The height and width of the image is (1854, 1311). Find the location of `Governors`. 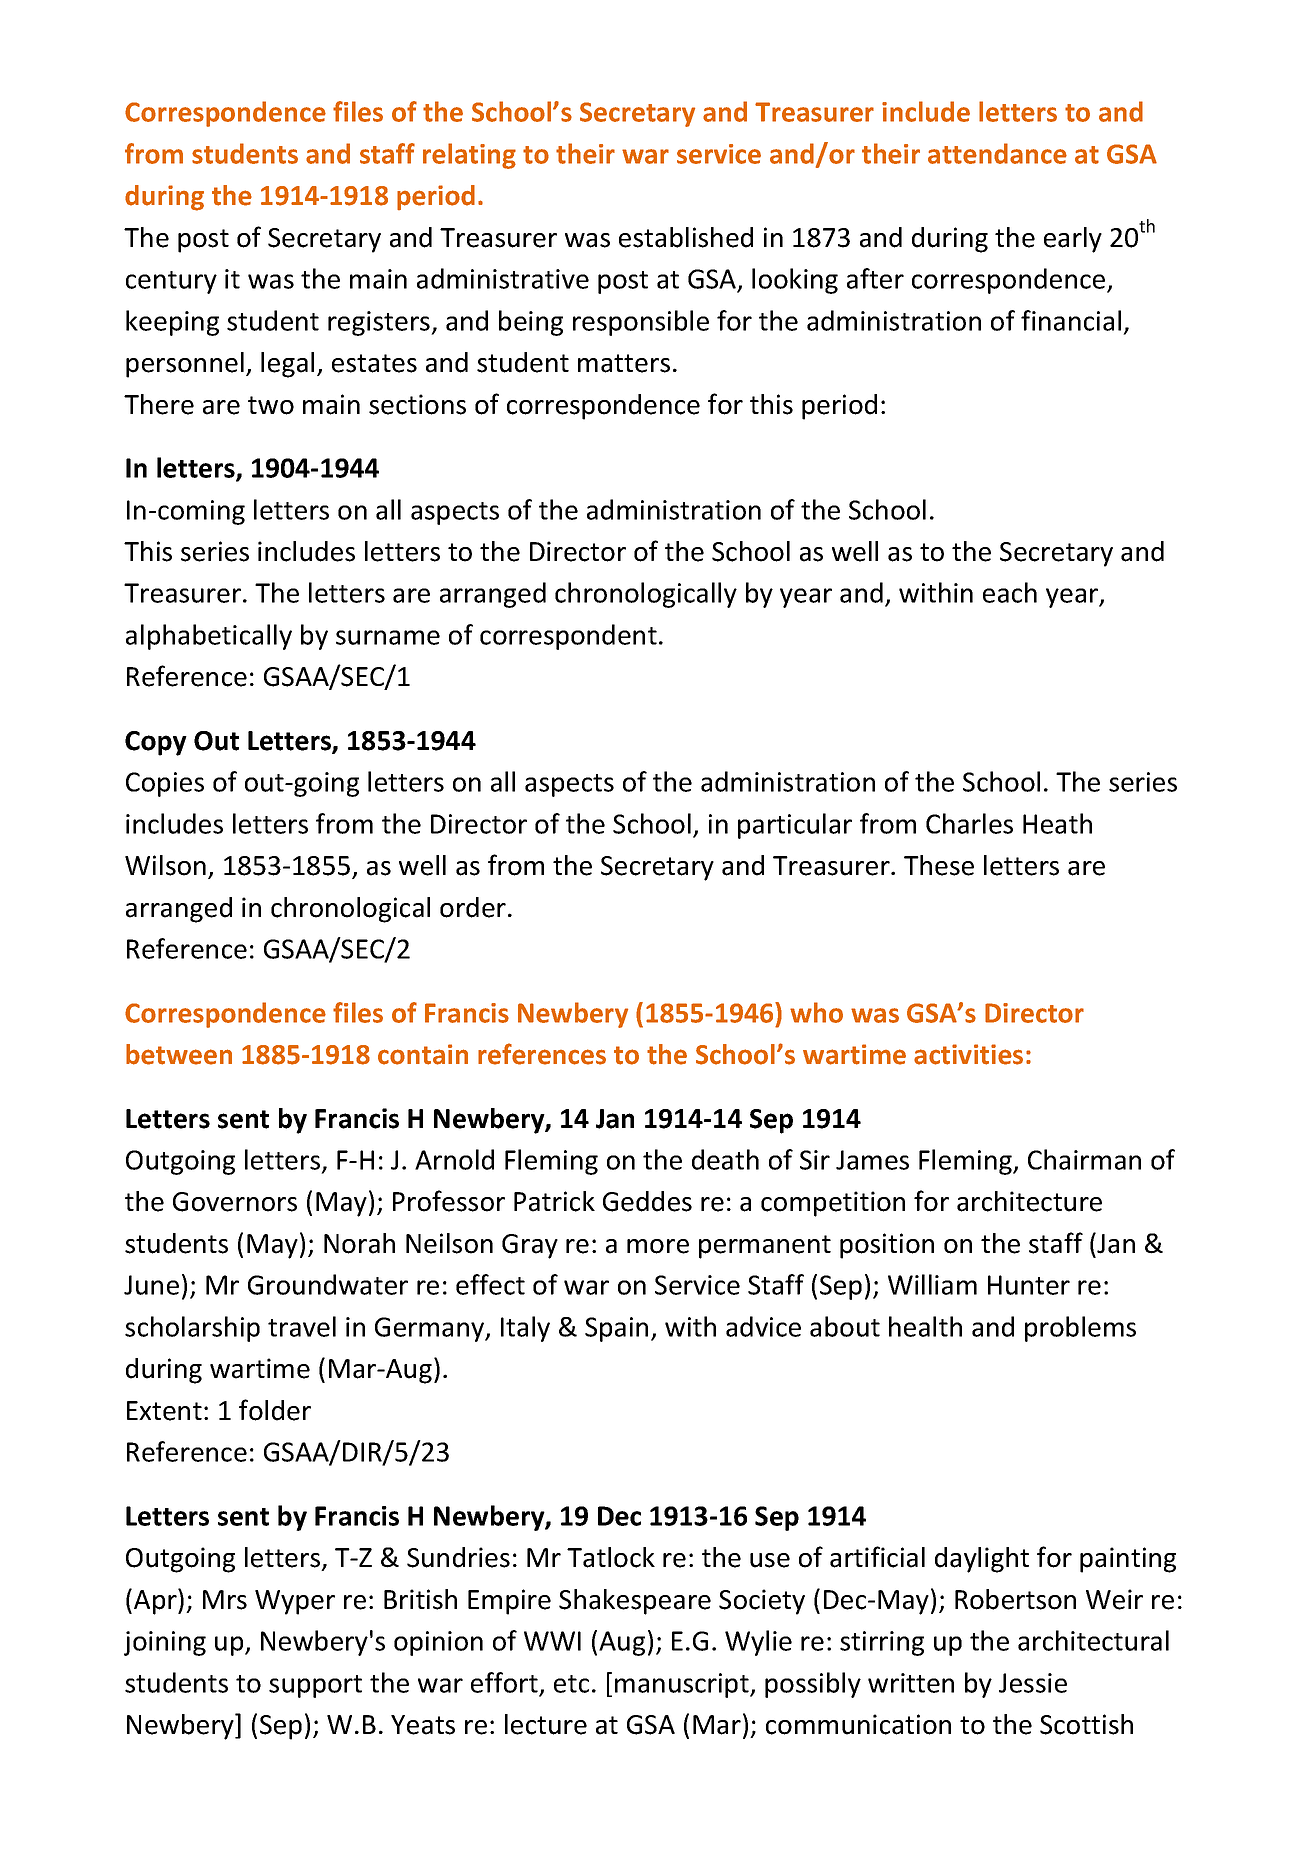

Governors is located at coordinates (235, 1202).
